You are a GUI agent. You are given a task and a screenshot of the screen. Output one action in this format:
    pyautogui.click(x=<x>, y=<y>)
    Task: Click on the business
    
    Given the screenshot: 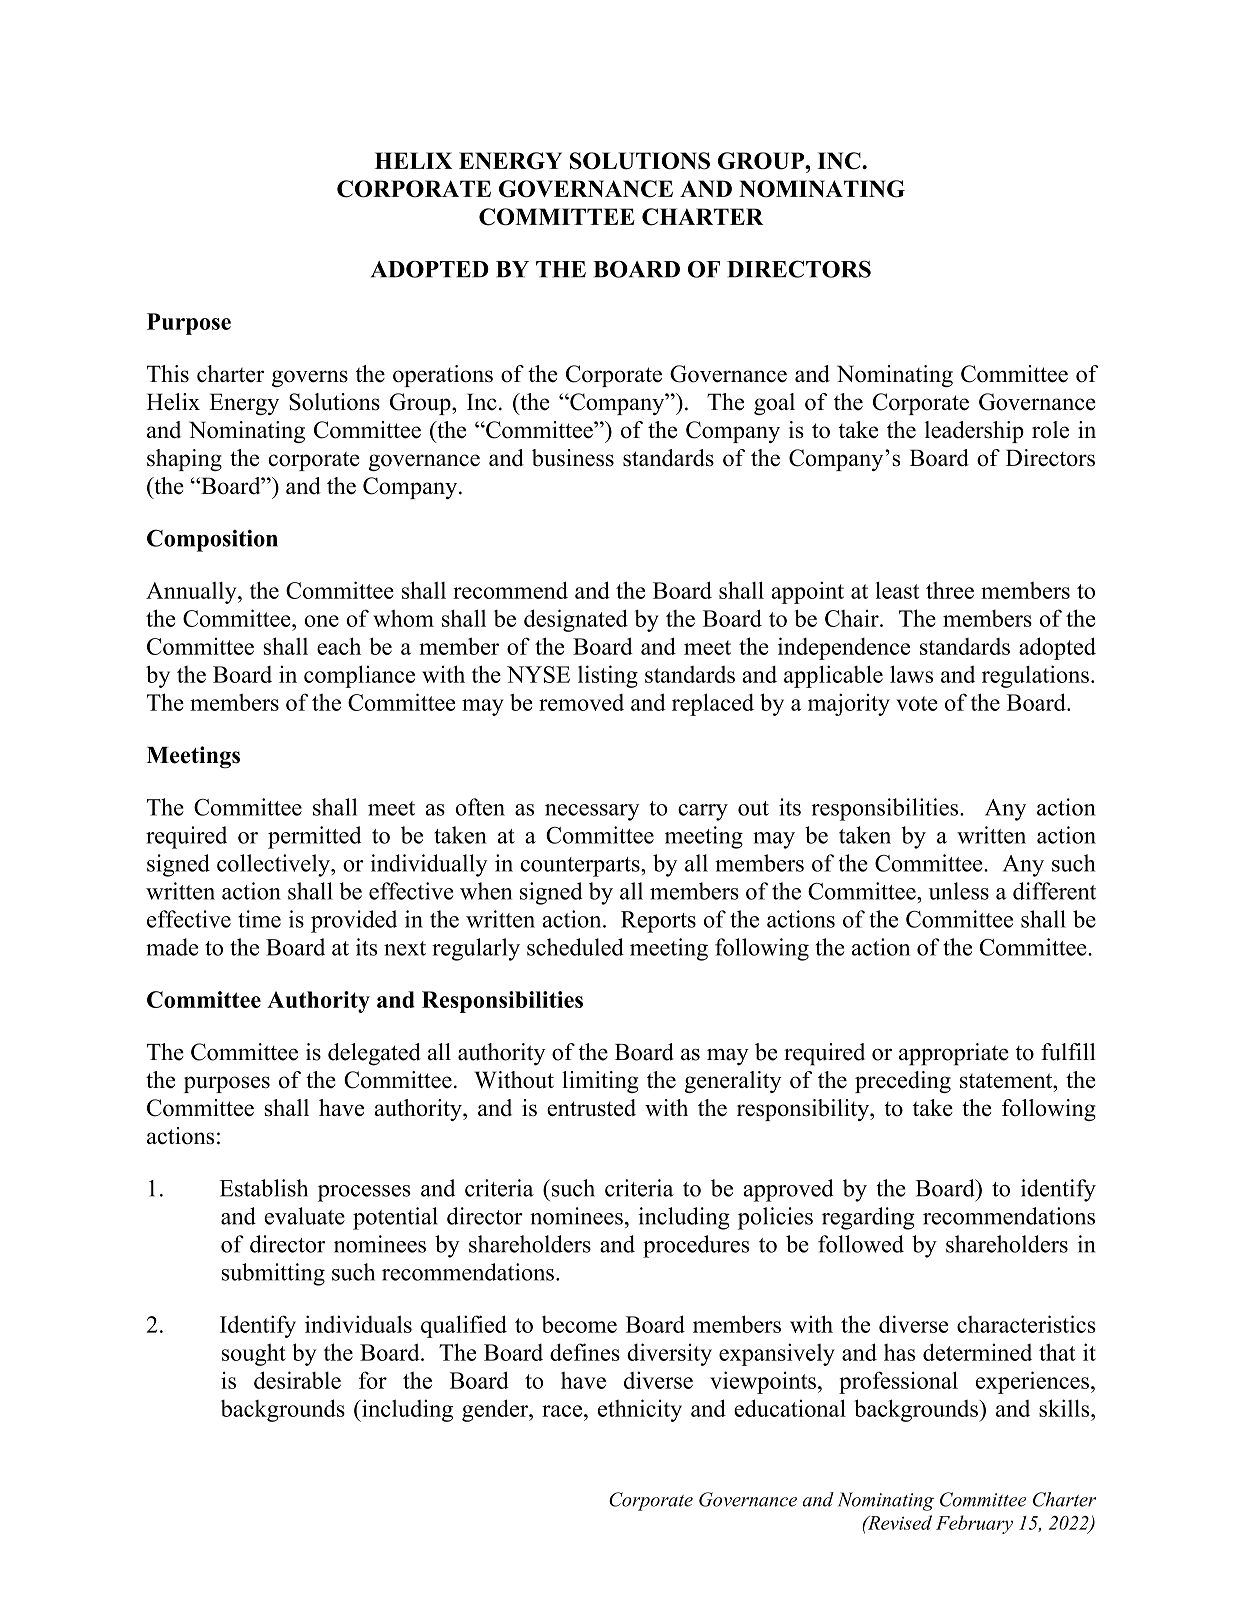 What is the action you would take?
    pyautogui.click(x=573, y=458)
